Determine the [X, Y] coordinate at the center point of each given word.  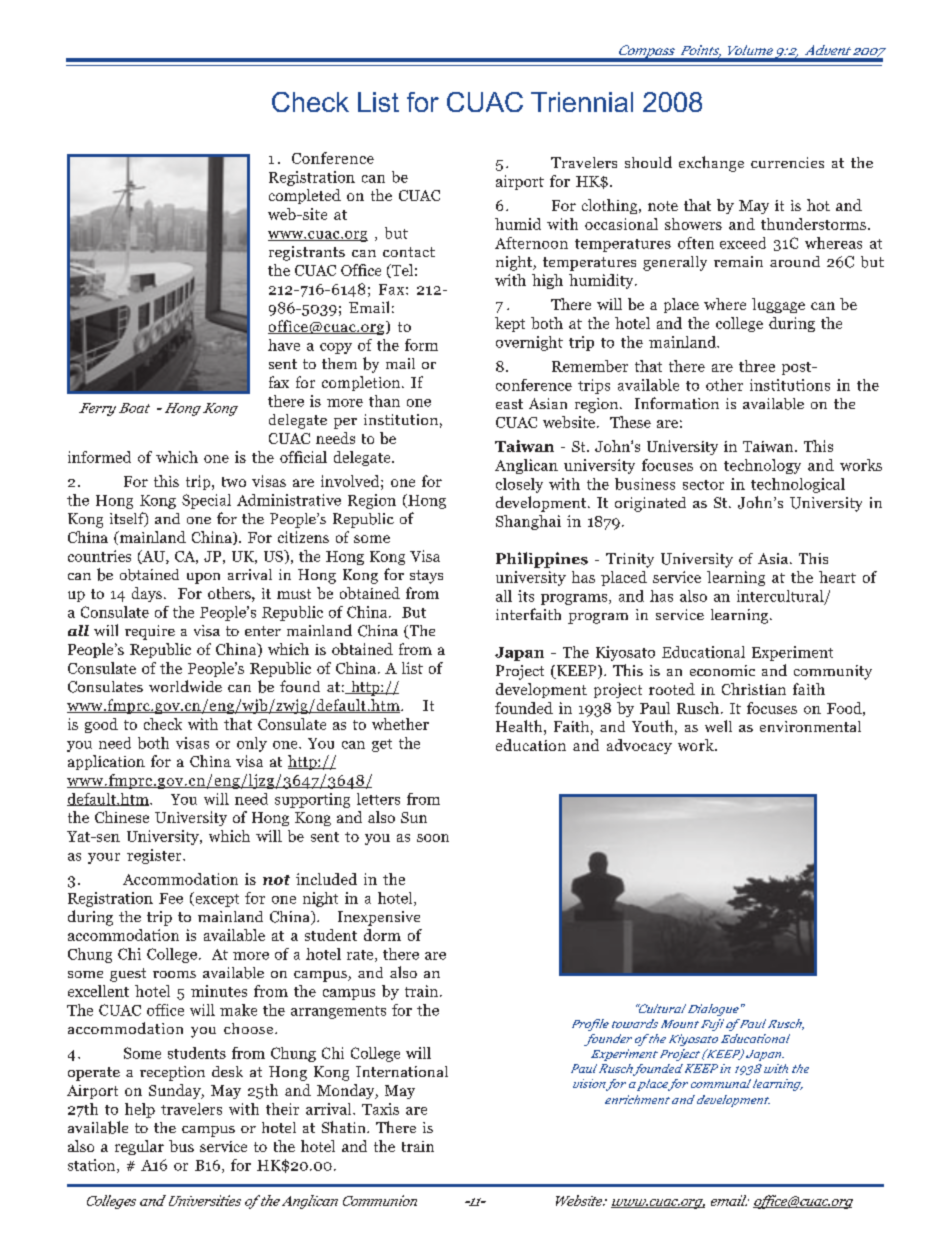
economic [722, 670]
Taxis [380, 1109]
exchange [711, 164]
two [234, 482]
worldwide [185, 686]
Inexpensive [379, 918]
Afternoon [531, 243]
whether [400, 724]
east [509, 404]
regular [139, 1147]
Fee [171, 898]
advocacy [639, 746]
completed [305, 196]
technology [762, 466]
